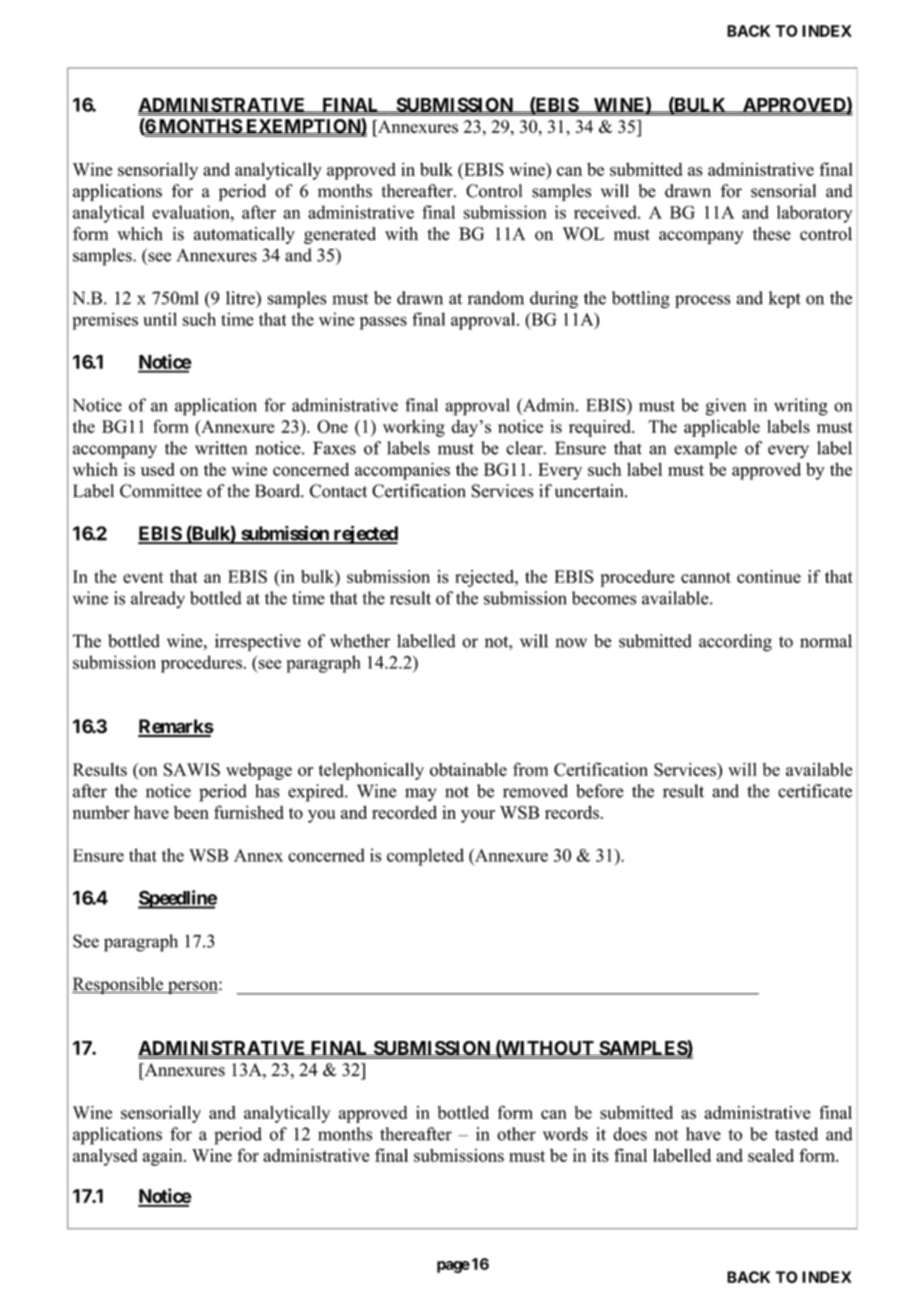 Image resolution: width=924 pixels, height=1308 pixels. I want to click on whether, so click(360, 641).
